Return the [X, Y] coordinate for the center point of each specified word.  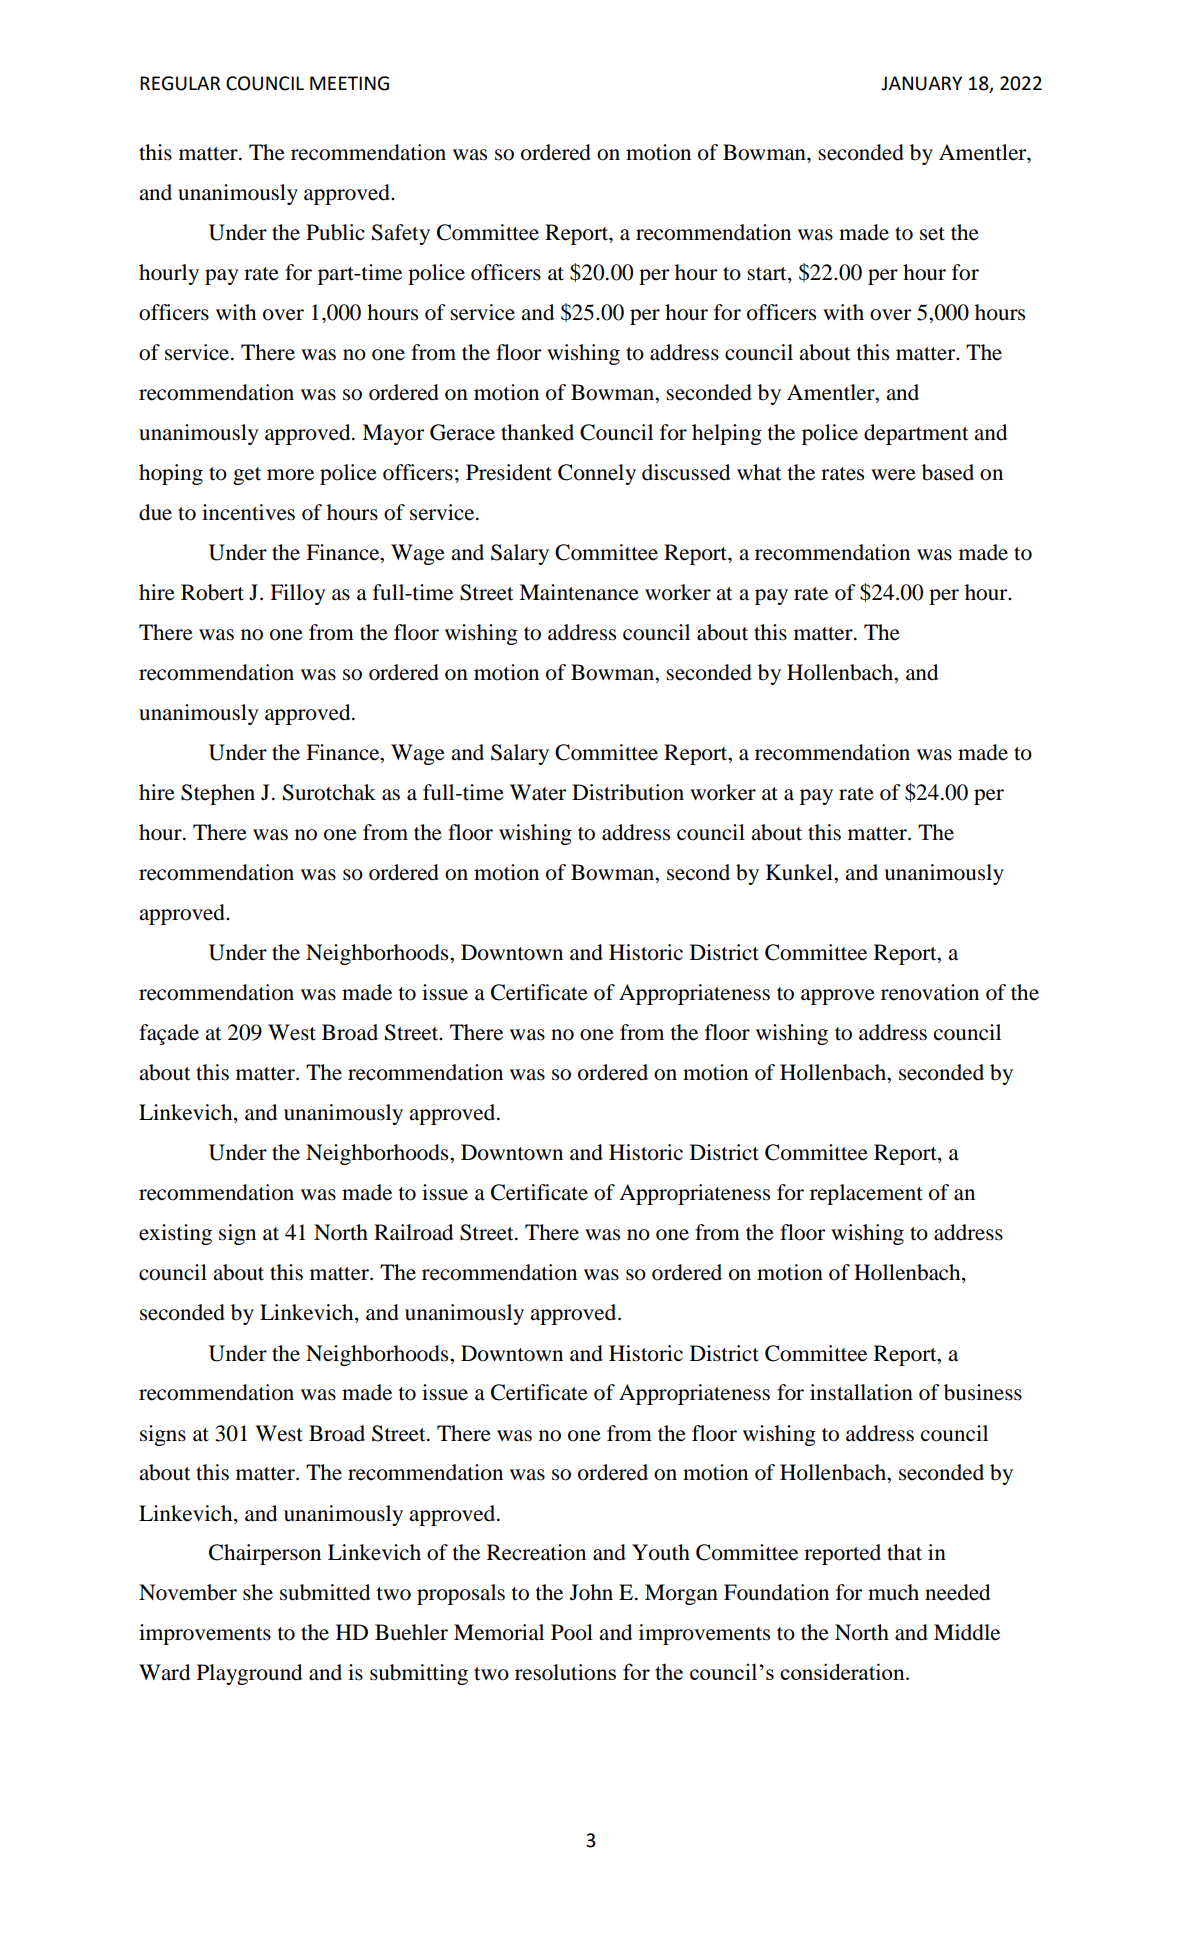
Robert [212, 592]
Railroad [413, 1232]
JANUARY [921, 83]
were [893, 475]
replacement [866, 1194]
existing [175, 1234]
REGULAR [180, 83]
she [258, 1592]
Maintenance [579, 592]
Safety [401, 234]
